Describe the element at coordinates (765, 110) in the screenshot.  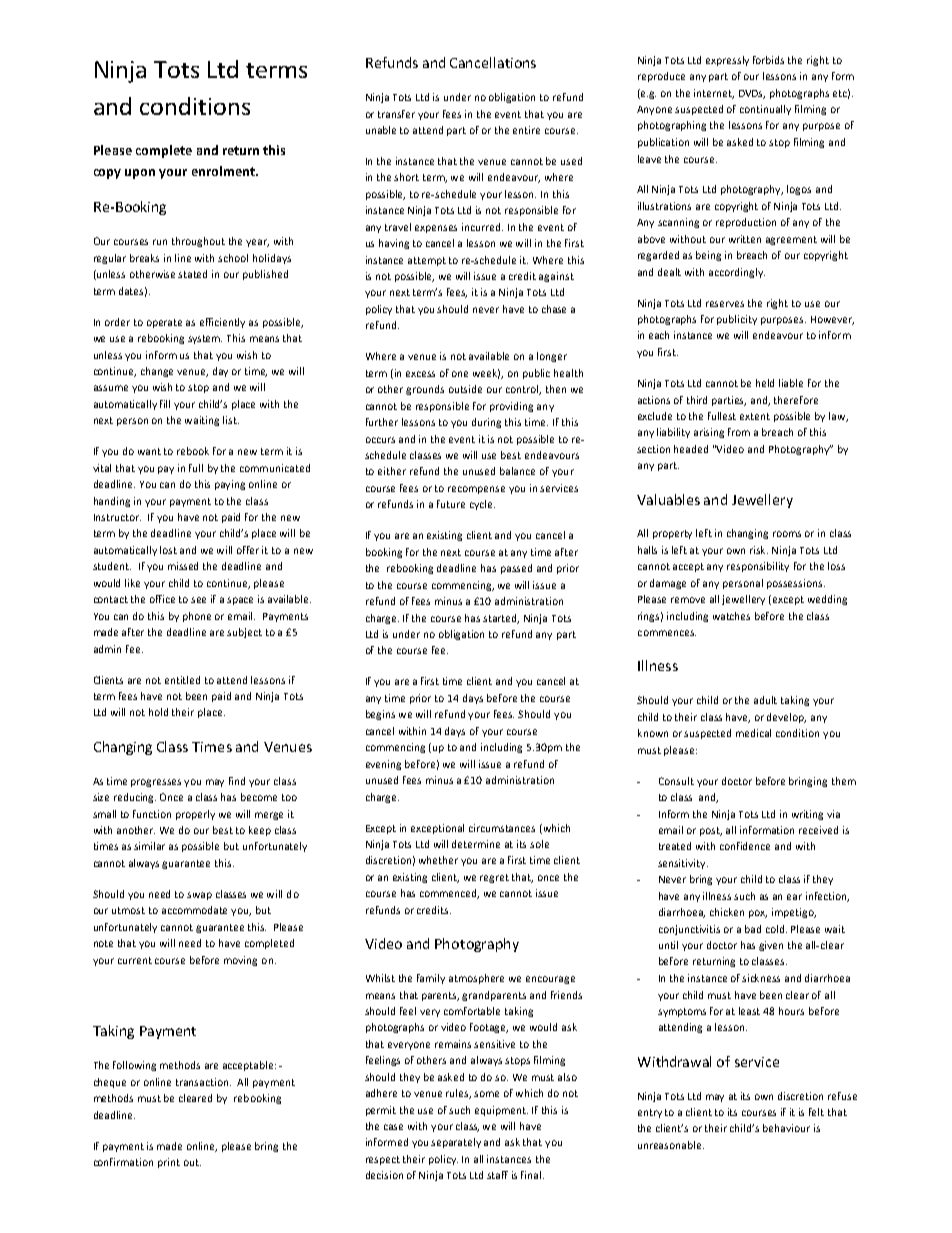
I see `continually` at that location.
